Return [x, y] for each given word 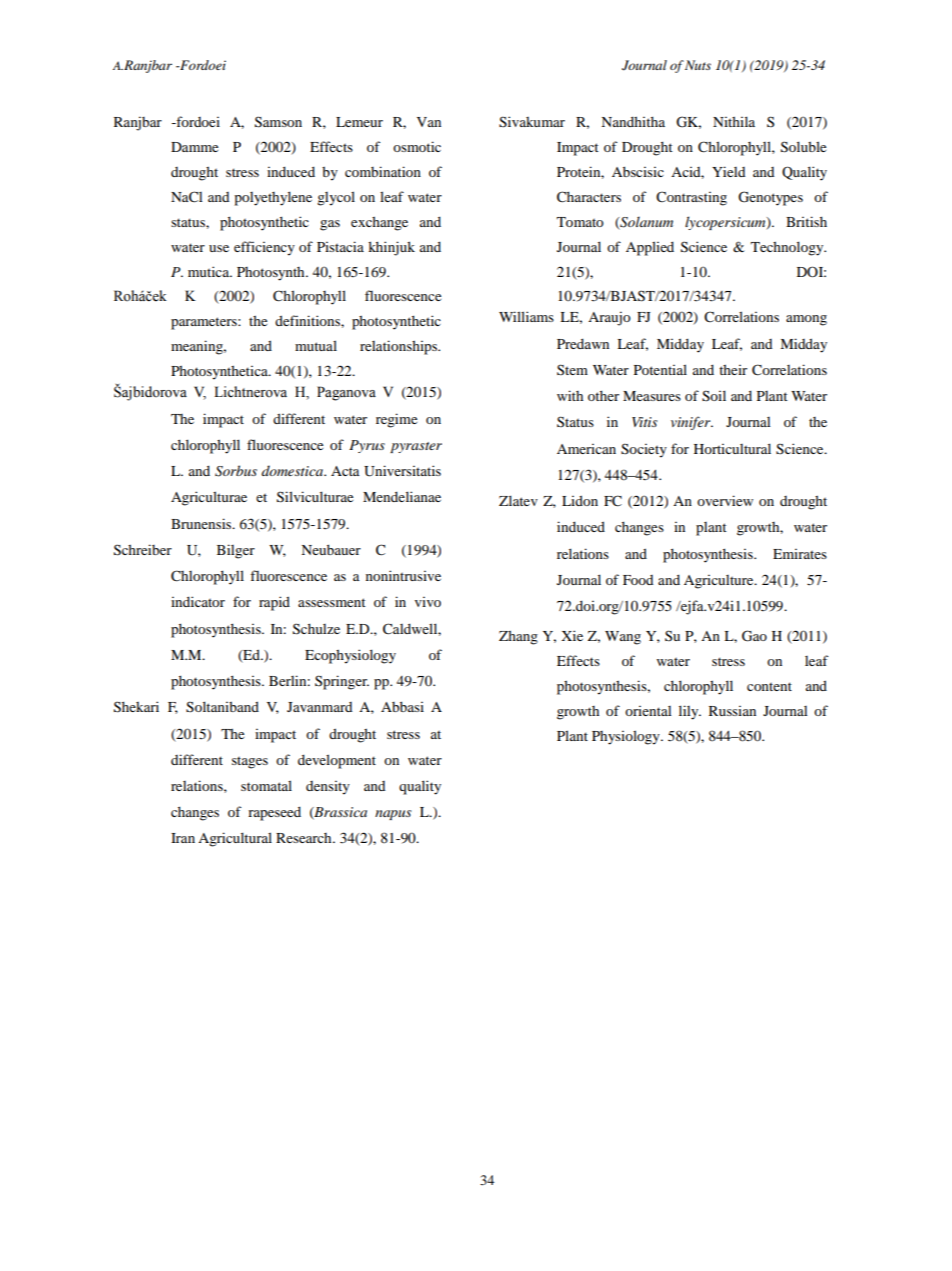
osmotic [417, 146]
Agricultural [235, 839]
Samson [278, 122]
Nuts [698, 65]
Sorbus [236, 471]
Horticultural [732, 448]
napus [393, 815]
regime [396, 420]
